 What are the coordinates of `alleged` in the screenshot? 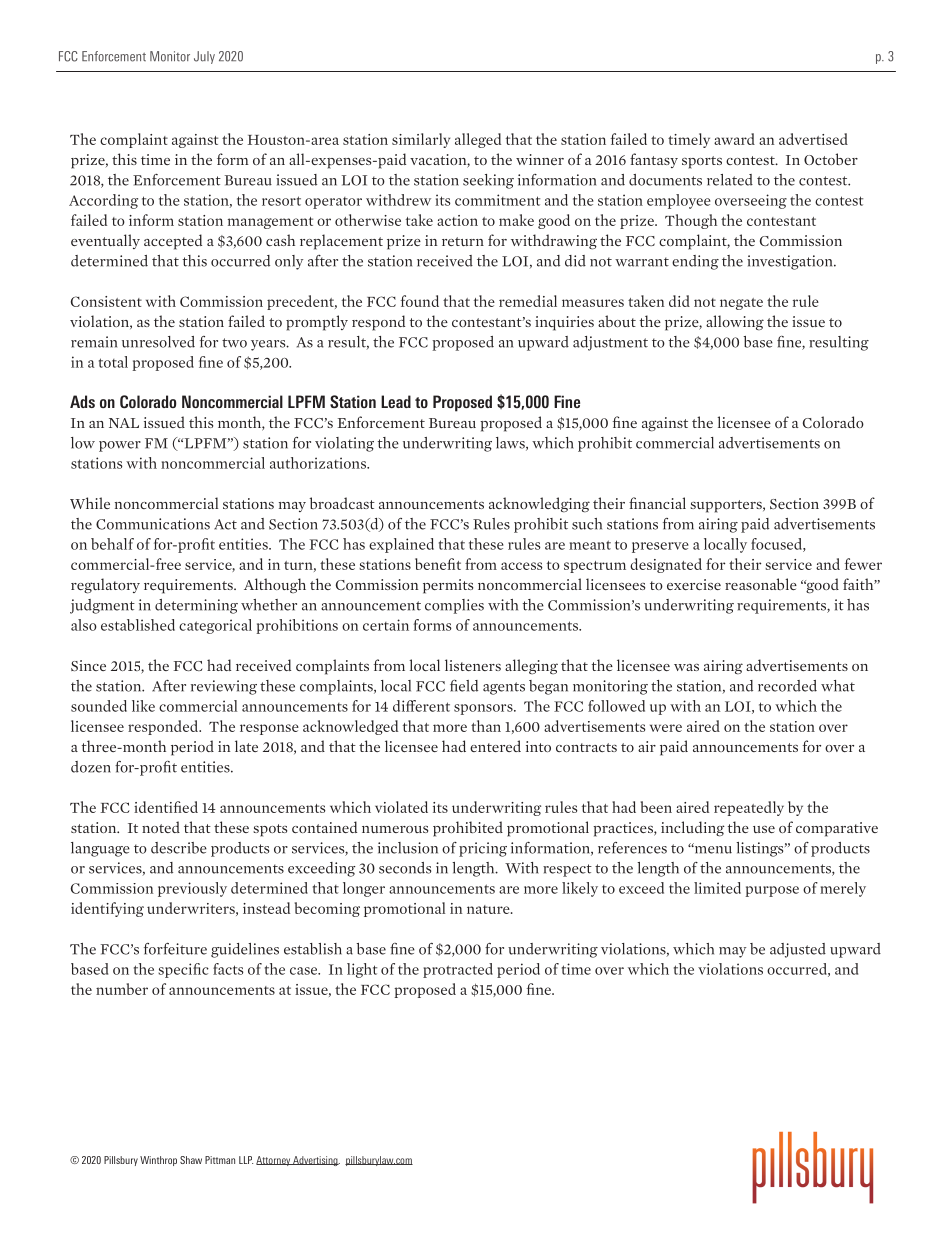 It's located at (478, 140).
